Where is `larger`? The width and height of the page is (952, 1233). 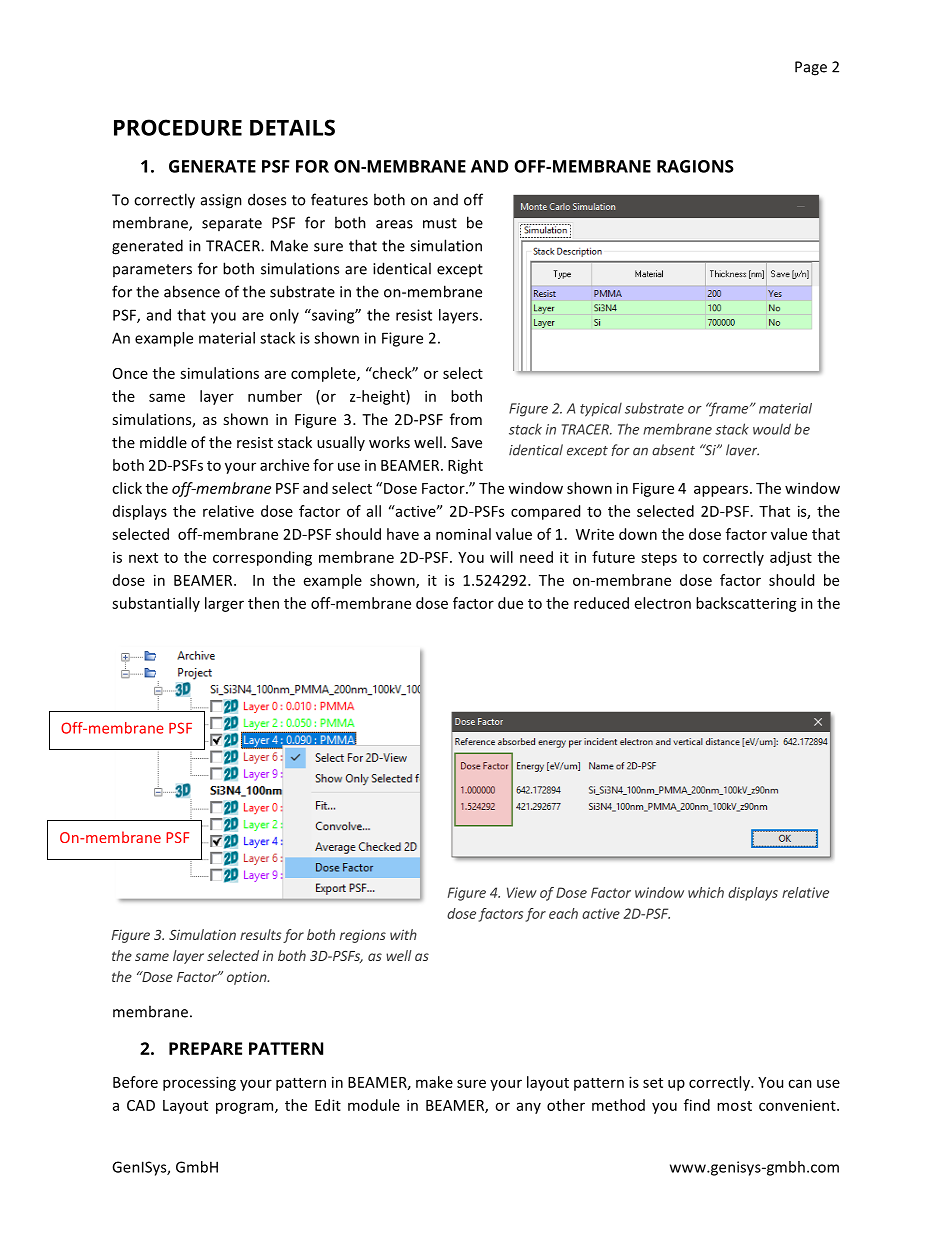 larger is located at coordinates (224, 604).
